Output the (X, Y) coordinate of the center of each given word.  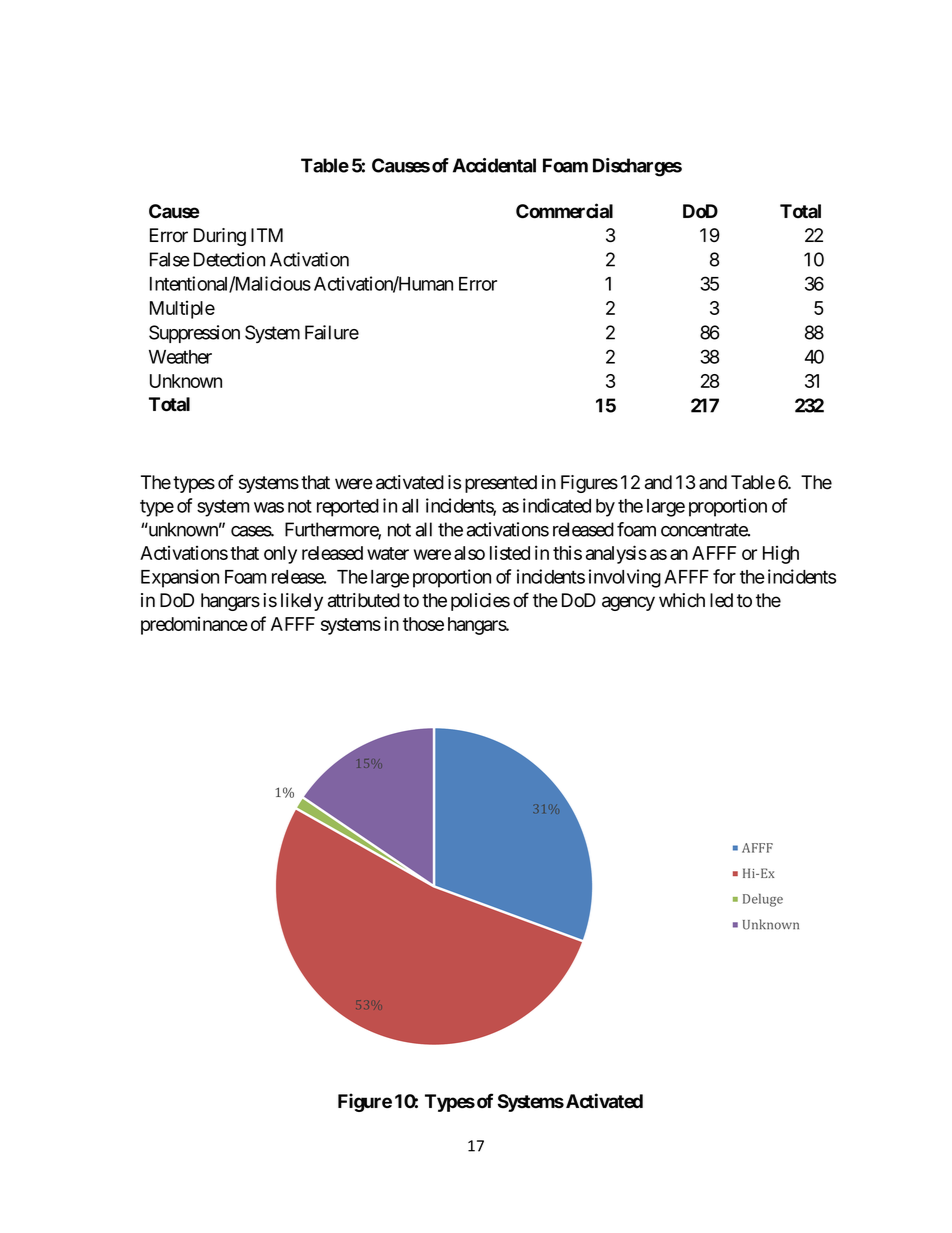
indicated (557, 505)
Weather (180, 357)
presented (501, 484)
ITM (267, 235)
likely (302, 602)
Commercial (564, 211)
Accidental (494, 165)
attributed (364, 600)
